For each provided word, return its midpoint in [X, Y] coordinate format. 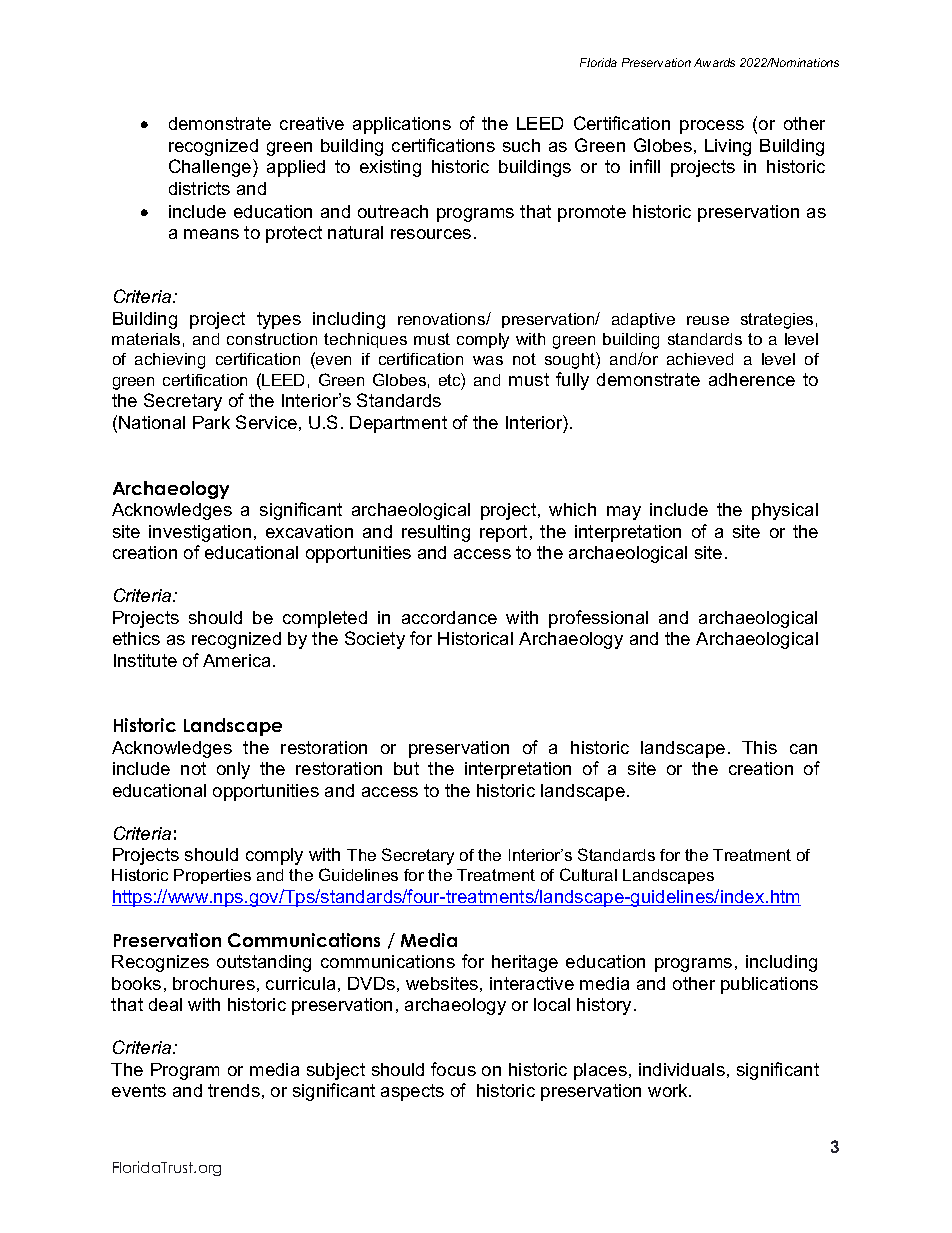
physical [785, 511]
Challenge [211, 168]
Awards [714, 62]
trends [234, 1090]
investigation [200, 533]
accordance [449, 617]
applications [402, 125]
